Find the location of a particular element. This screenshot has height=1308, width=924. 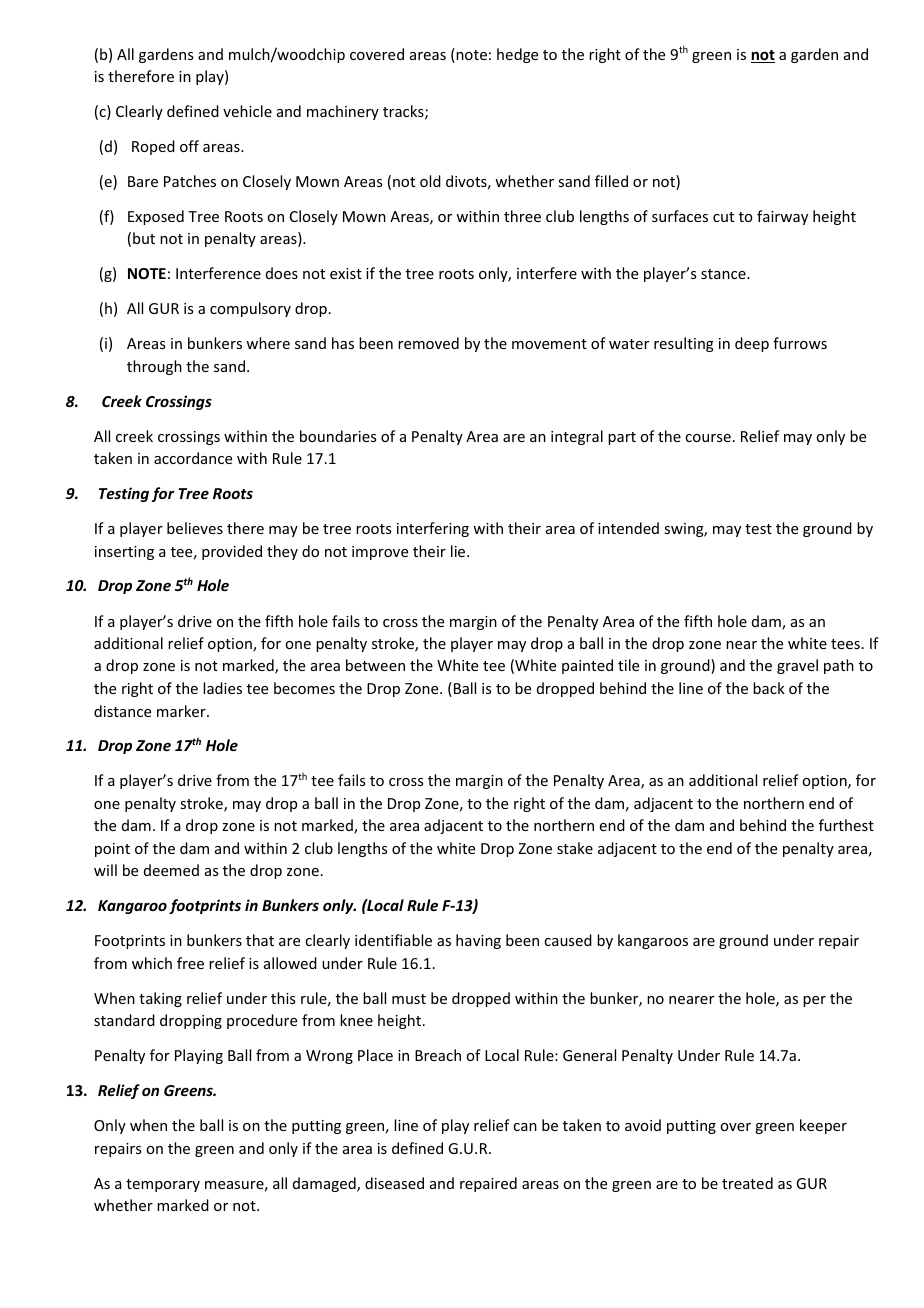

can is located at coordinates (525, 1127).
